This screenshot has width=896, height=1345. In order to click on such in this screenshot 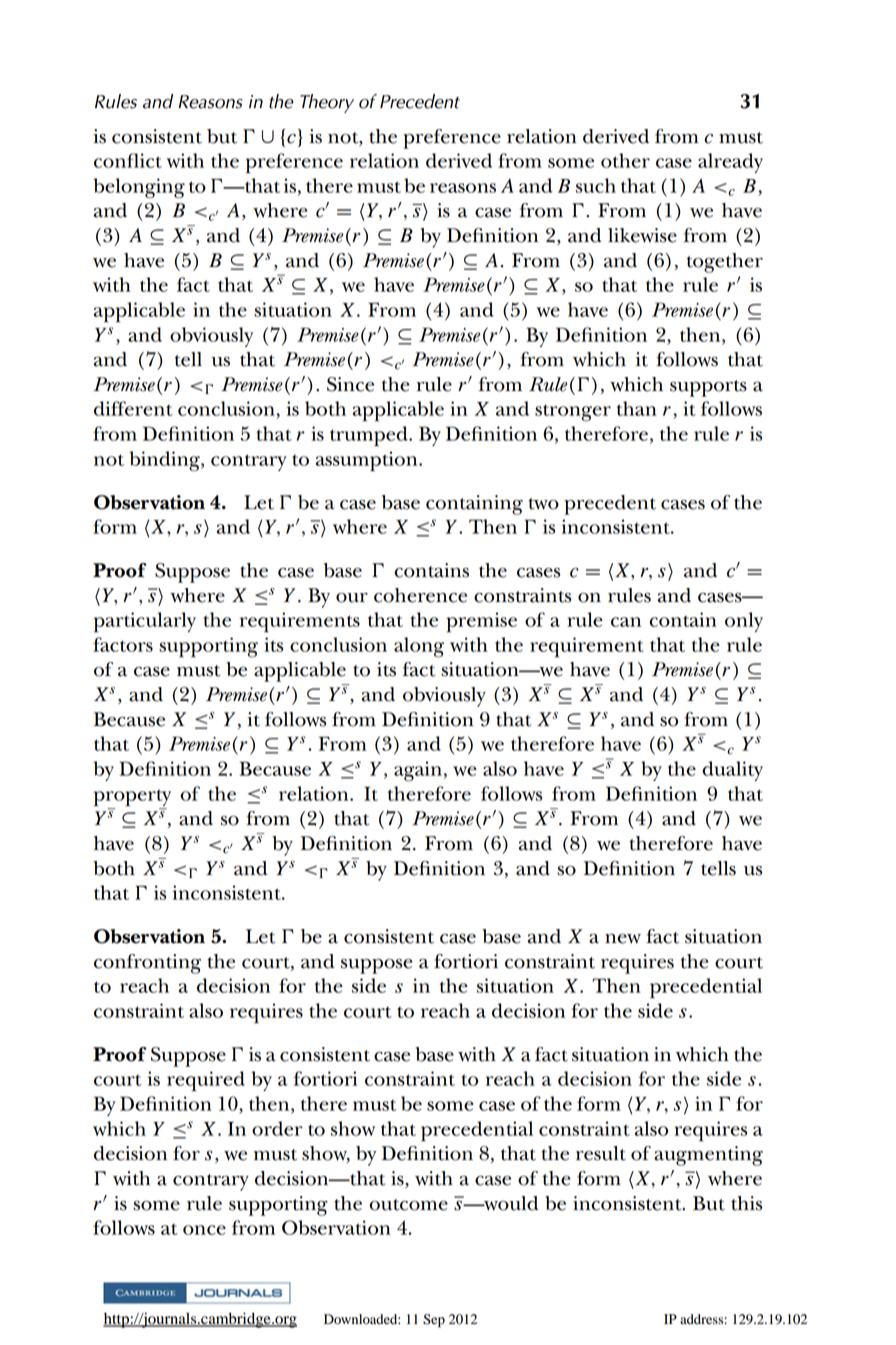, I will do `click(596, 185)`.
